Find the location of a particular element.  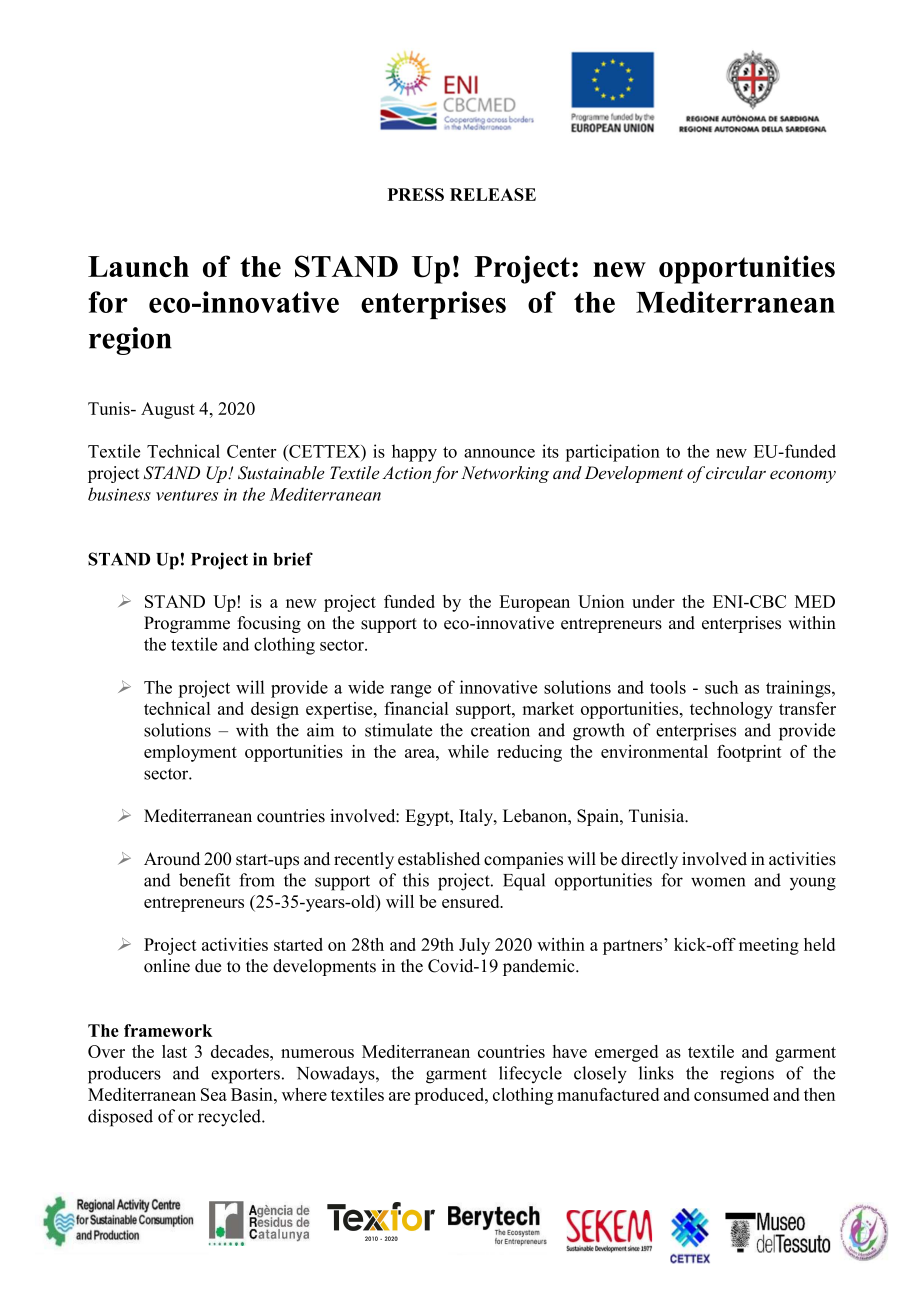

Launch is located at coordinates (138, 266).
